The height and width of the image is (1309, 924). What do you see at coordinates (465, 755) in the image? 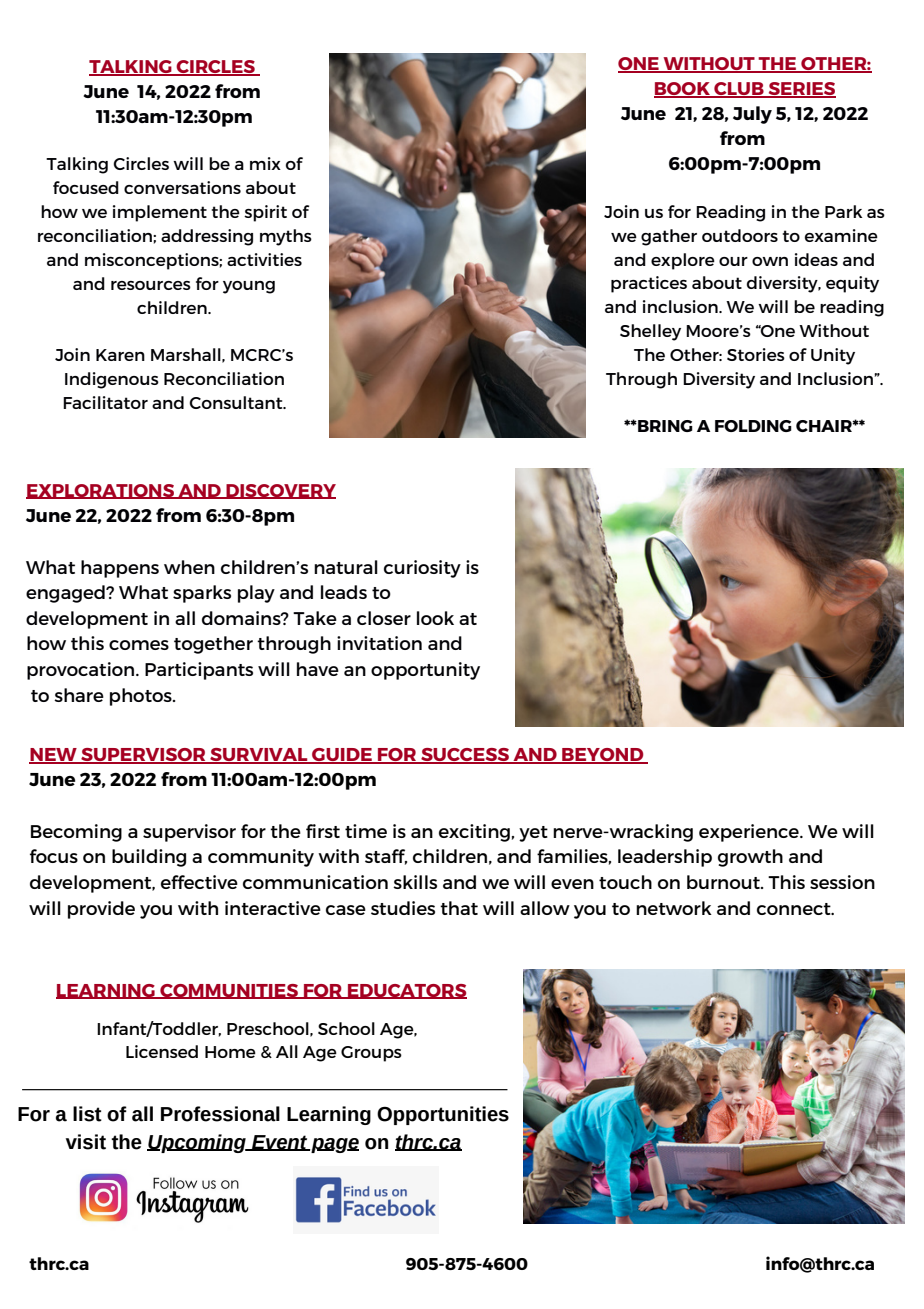
I see `SUCCESS` at bounding box center [465, 755].
